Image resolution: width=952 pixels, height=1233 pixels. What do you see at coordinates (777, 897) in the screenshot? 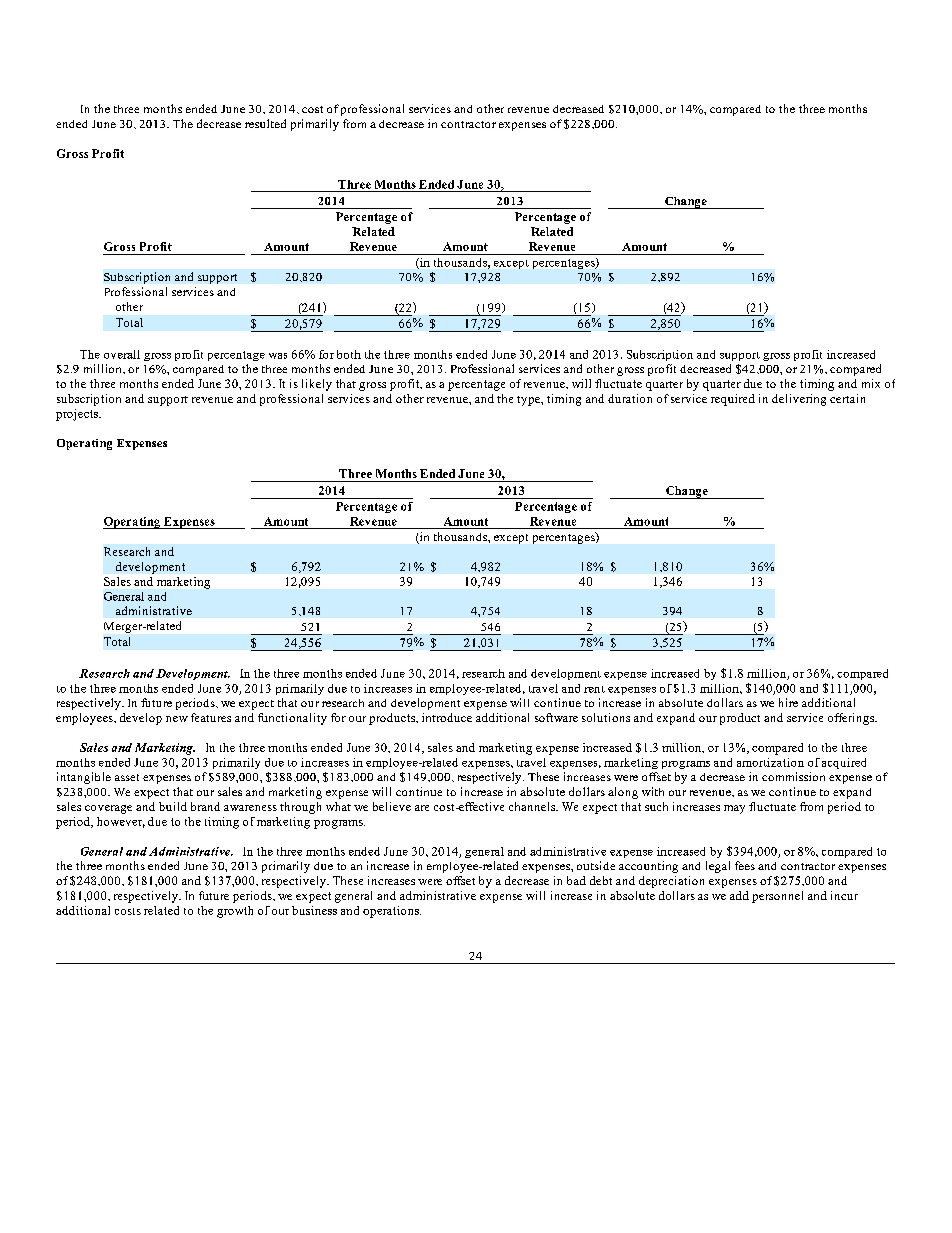
I see `personnel` at bounding box center [777, 897].
